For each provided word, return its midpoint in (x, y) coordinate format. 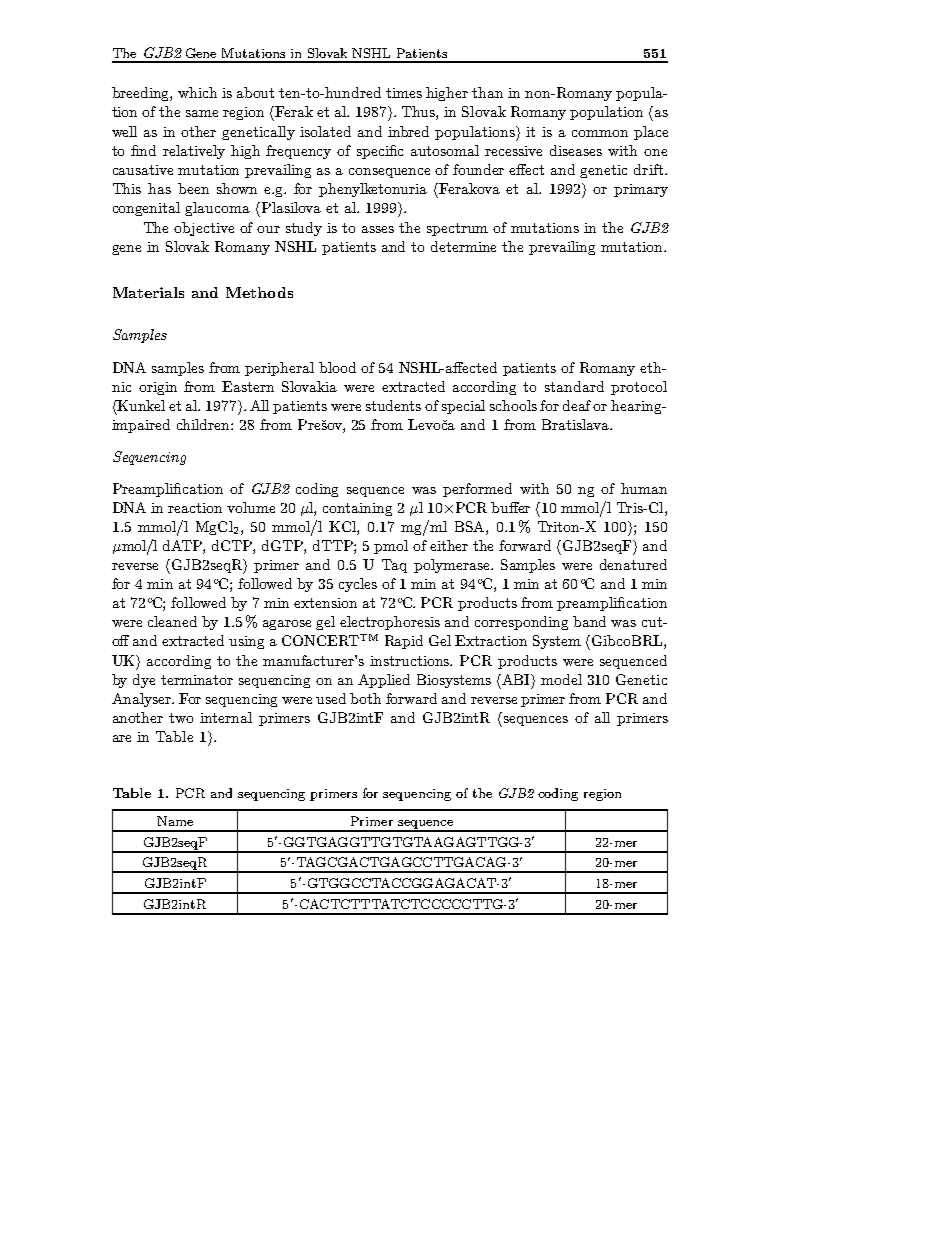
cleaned (172, 621)
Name (175, 821)
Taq (394, 566)
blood (337, 367)
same (202, 113)
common (600, 133)
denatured (633, 564)
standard (574, 386)
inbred (408, 131)
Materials (148, 292)
